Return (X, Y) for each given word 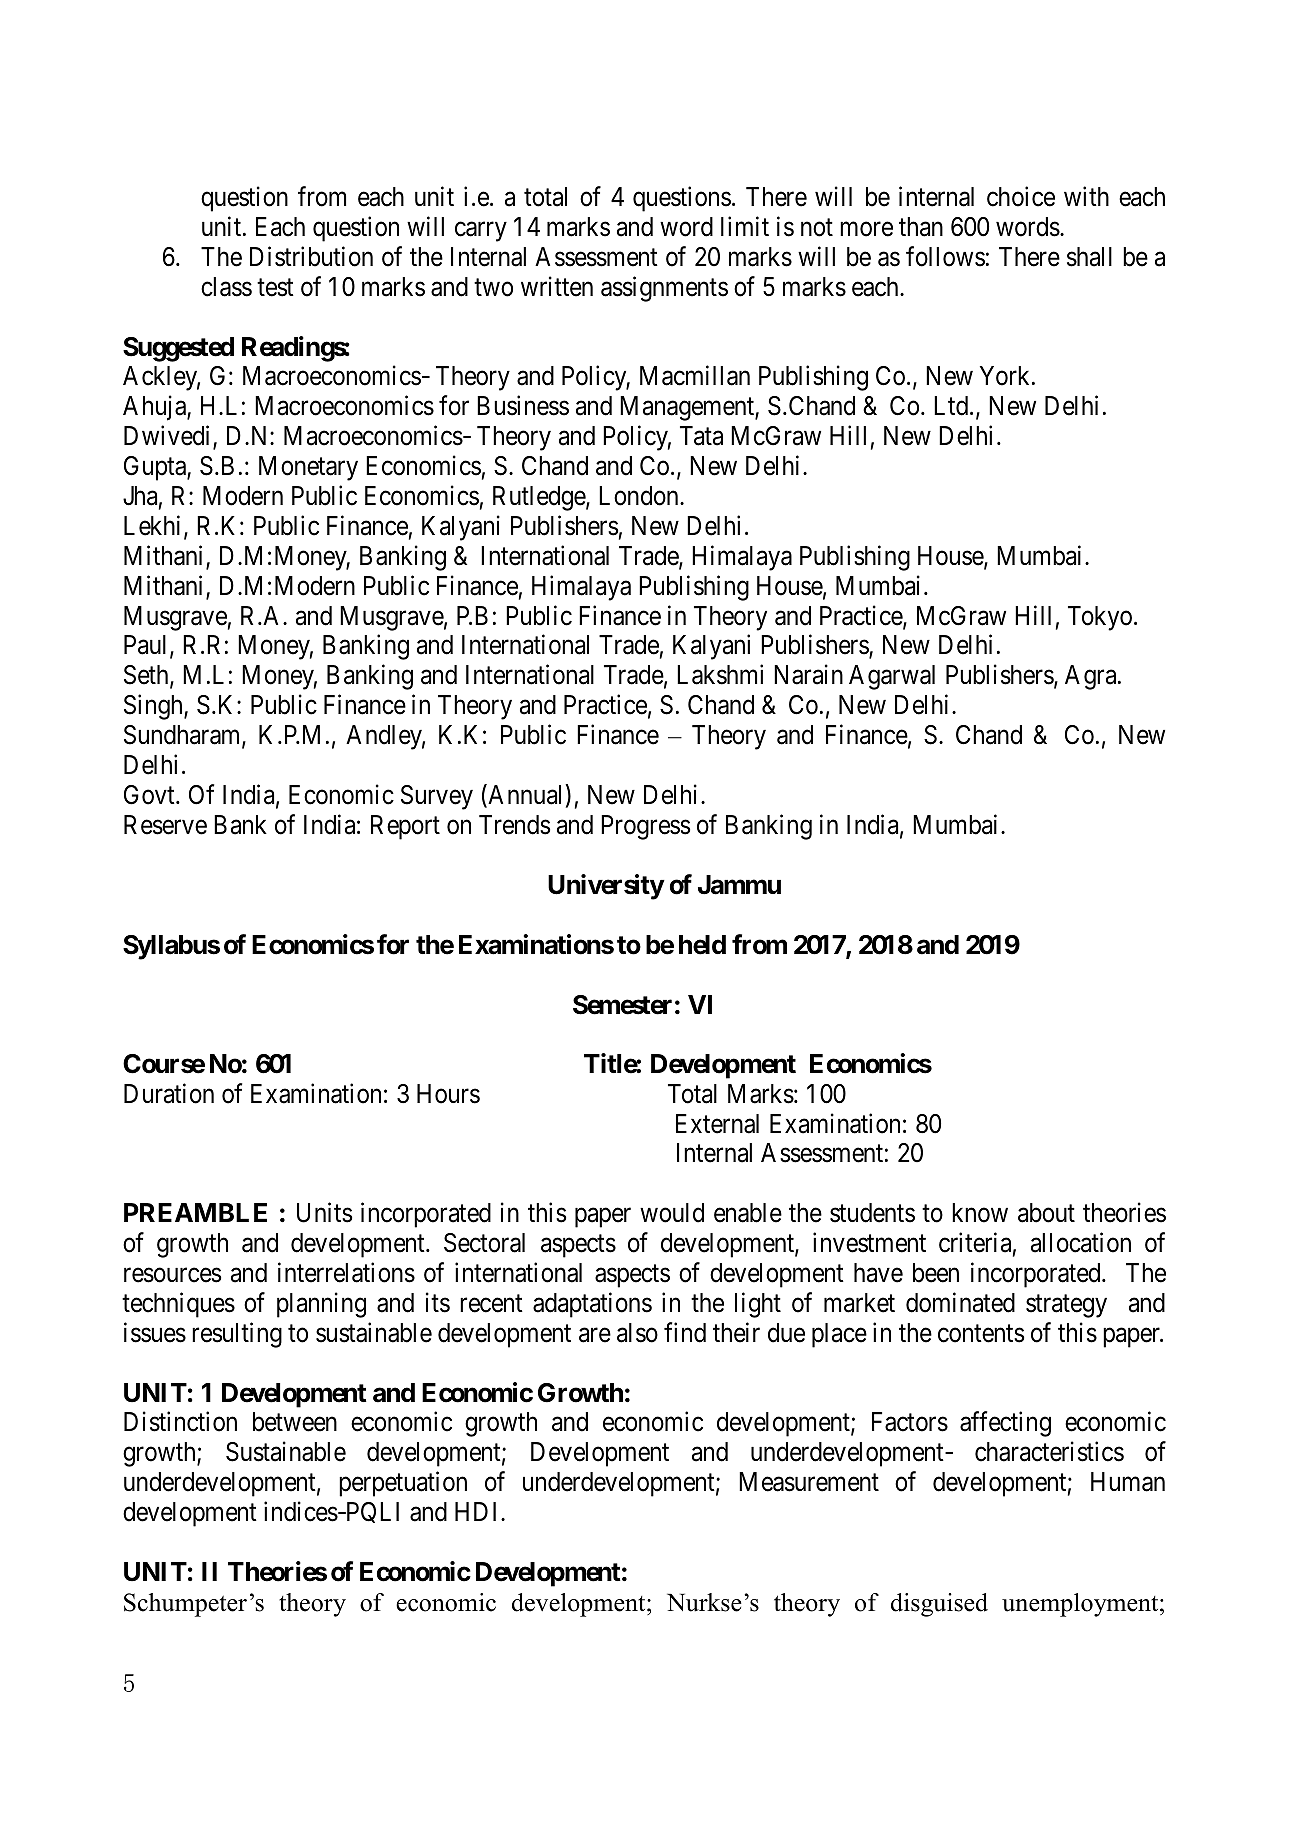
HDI (478, 1511)
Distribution (311, 256)
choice (1021, 196)
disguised (939, 1605)
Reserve (165, 825)
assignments (664, 289)
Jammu (739, 885)
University (606, 887)
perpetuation (403, 1484)
